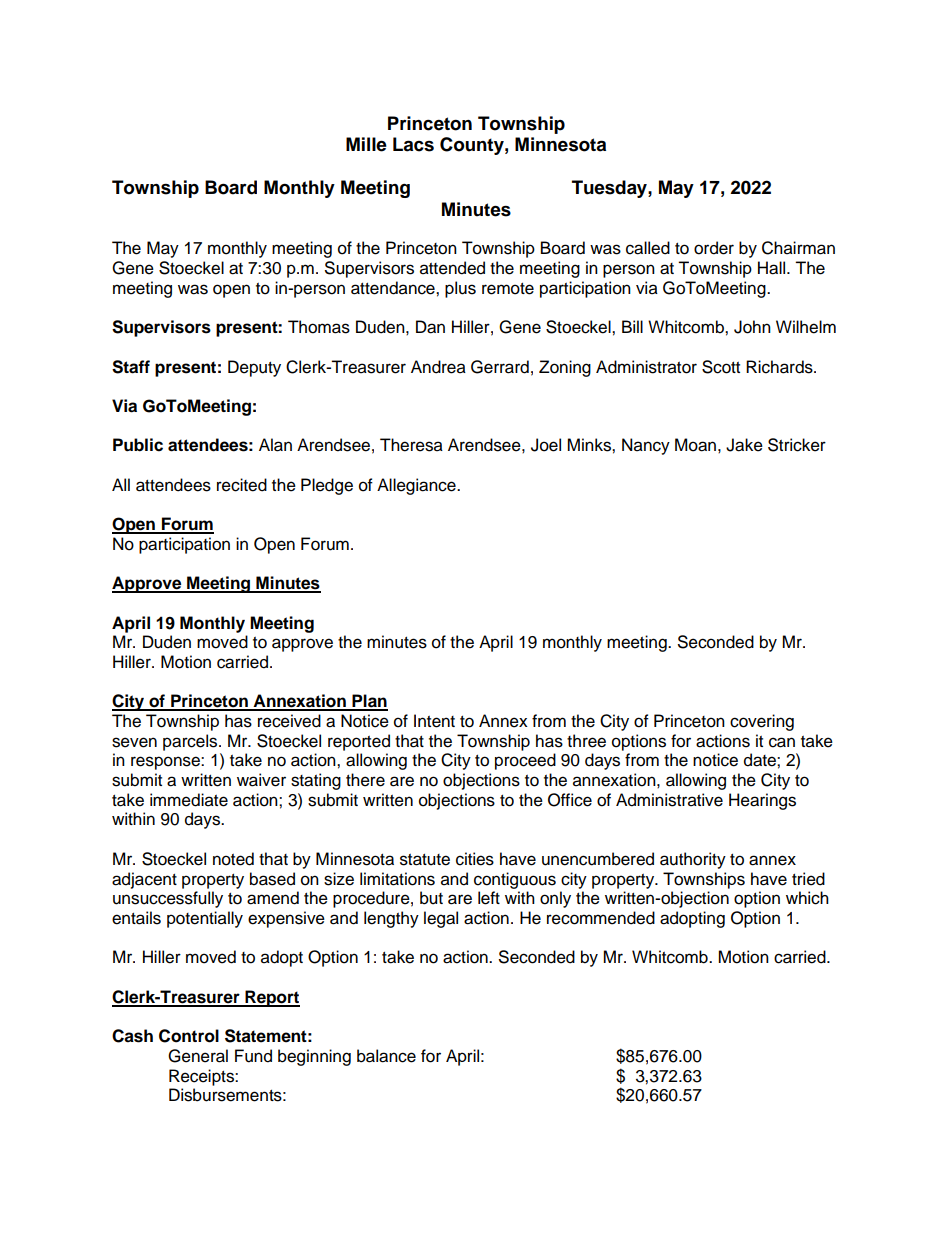 This screenshot has height=1233, width=952. I want to click on Scott, so click(721, 367).
